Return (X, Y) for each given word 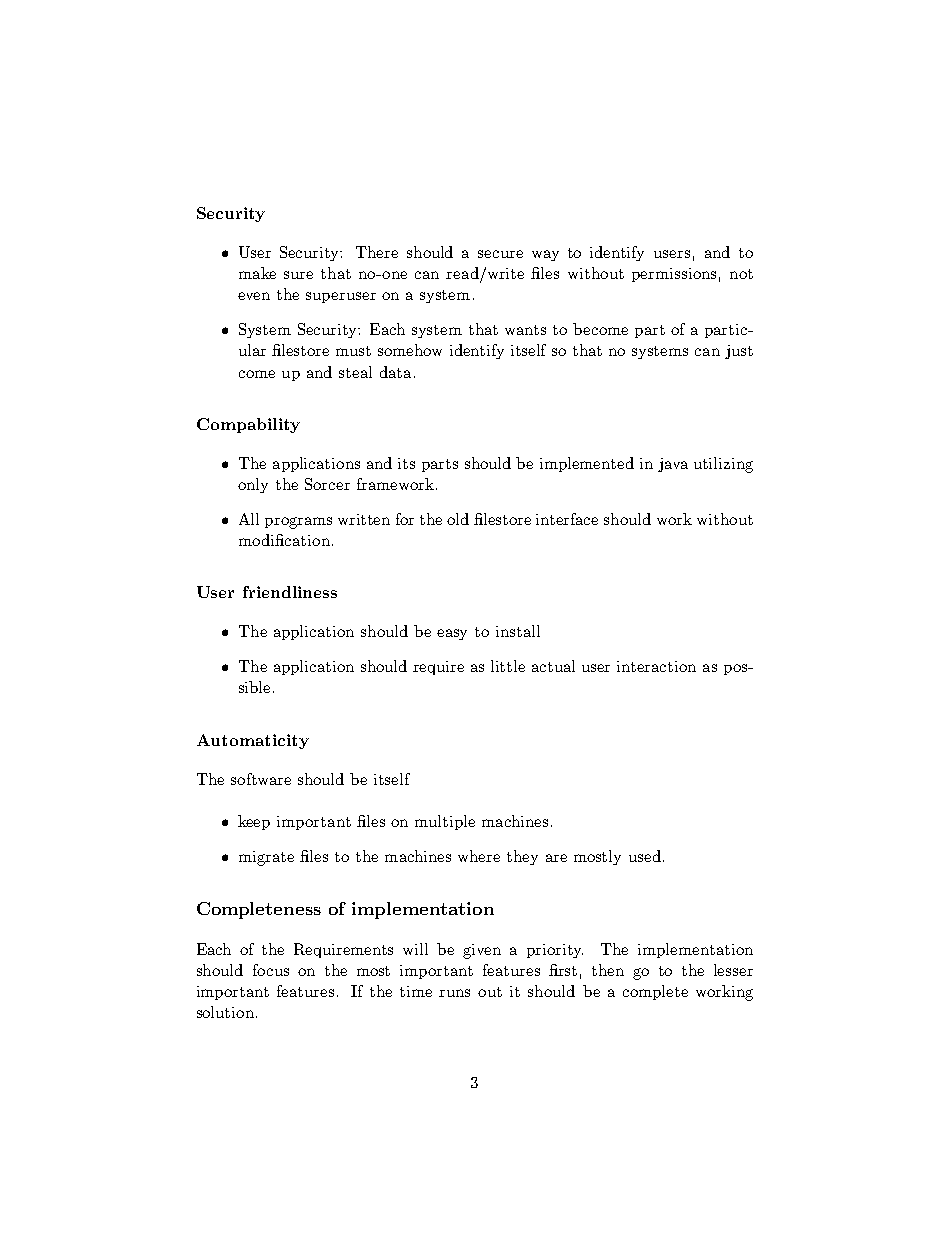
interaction (656, 666)
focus (271, 970)
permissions (674, 275)
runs (454, 993)
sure (298, 275)
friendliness (290, 592)
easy (452, 634)
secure (500, 254)
